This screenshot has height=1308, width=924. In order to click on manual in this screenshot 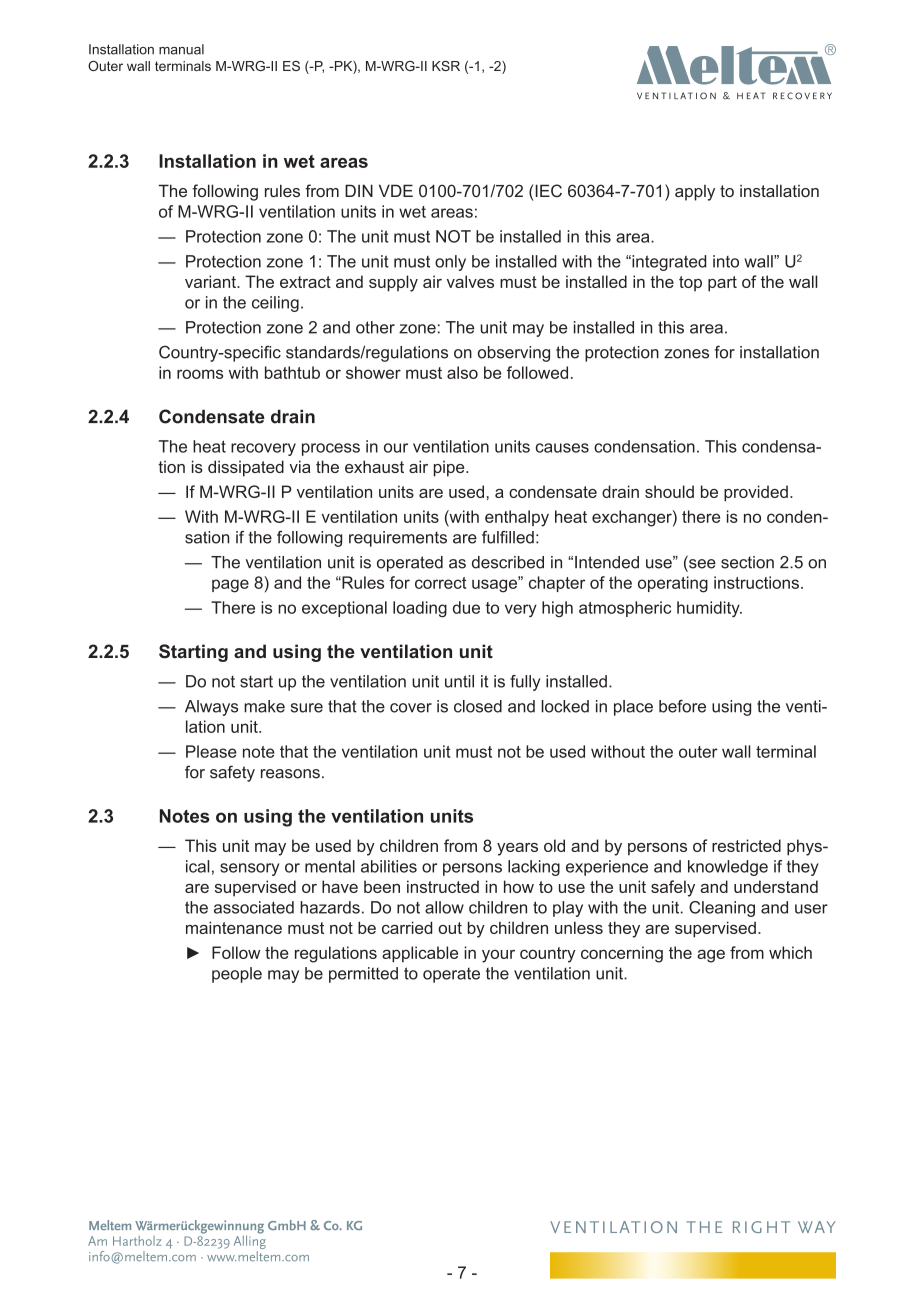, I will do `click(181, 49)`.
